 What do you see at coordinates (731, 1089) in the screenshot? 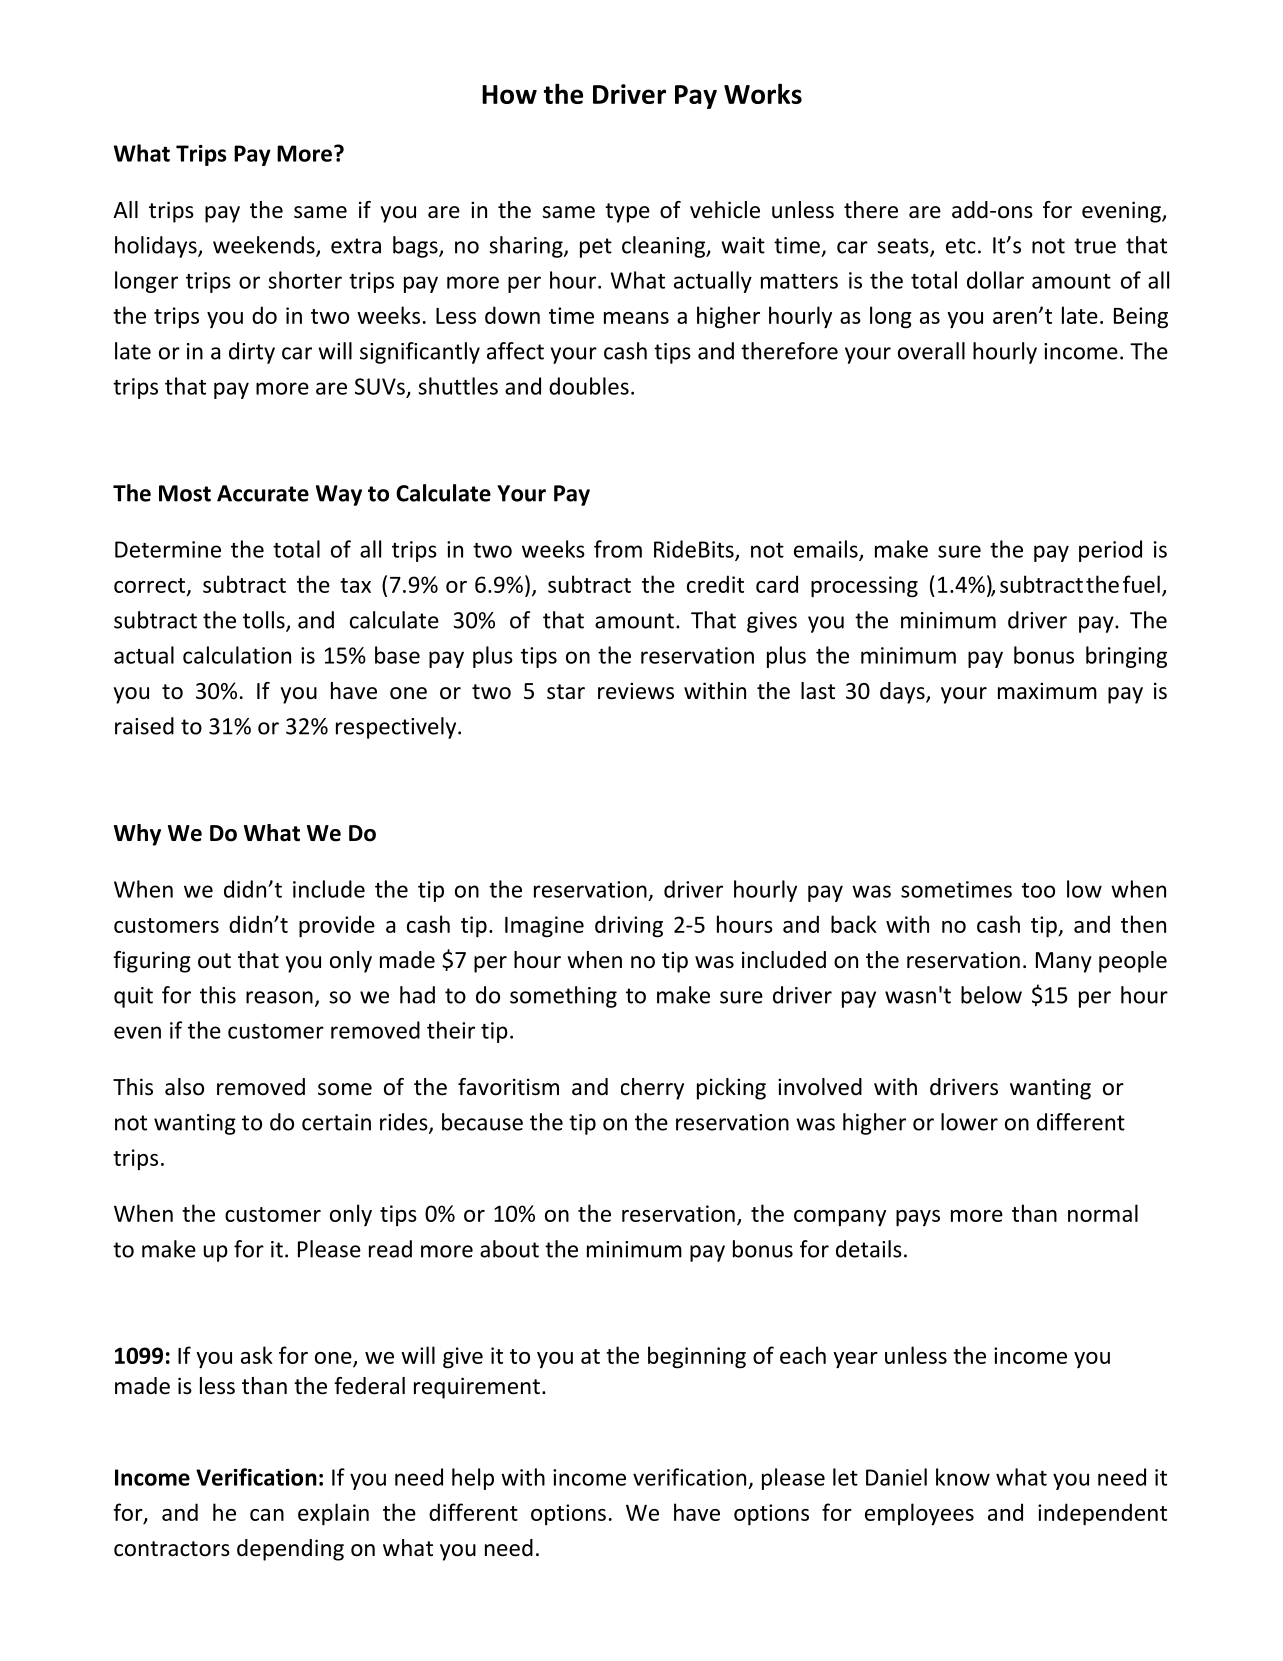
I see `picking` at bounding box center [731, 1089].
